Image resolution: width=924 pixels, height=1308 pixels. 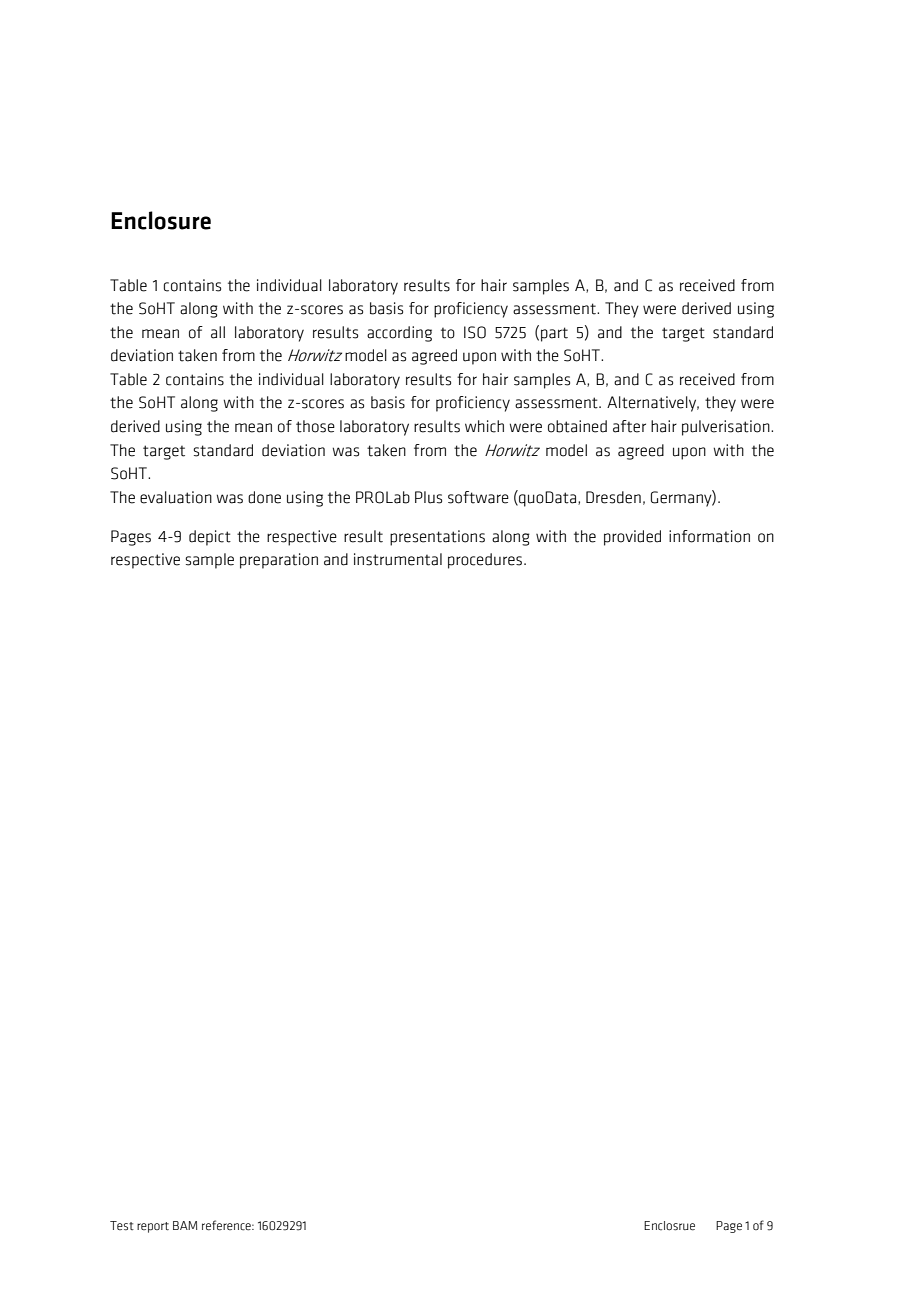 What do you see at coordinates (399, 334) in the screenshot?
I see `according` at bounding box center [399, 334].
